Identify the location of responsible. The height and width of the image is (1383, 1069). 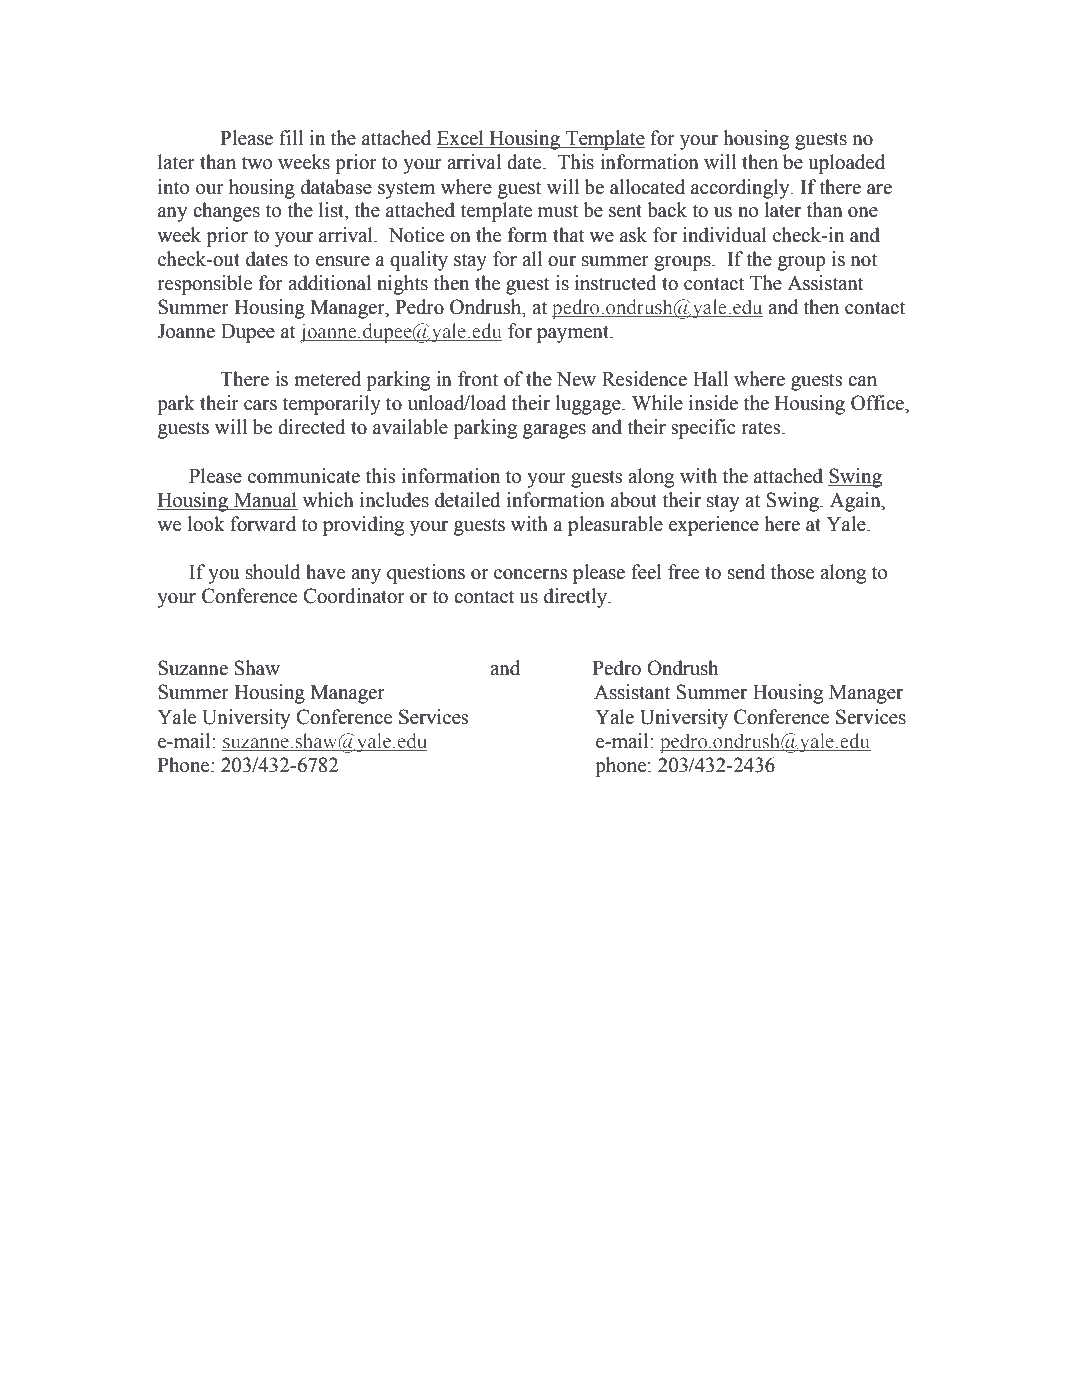
(204, 285).
